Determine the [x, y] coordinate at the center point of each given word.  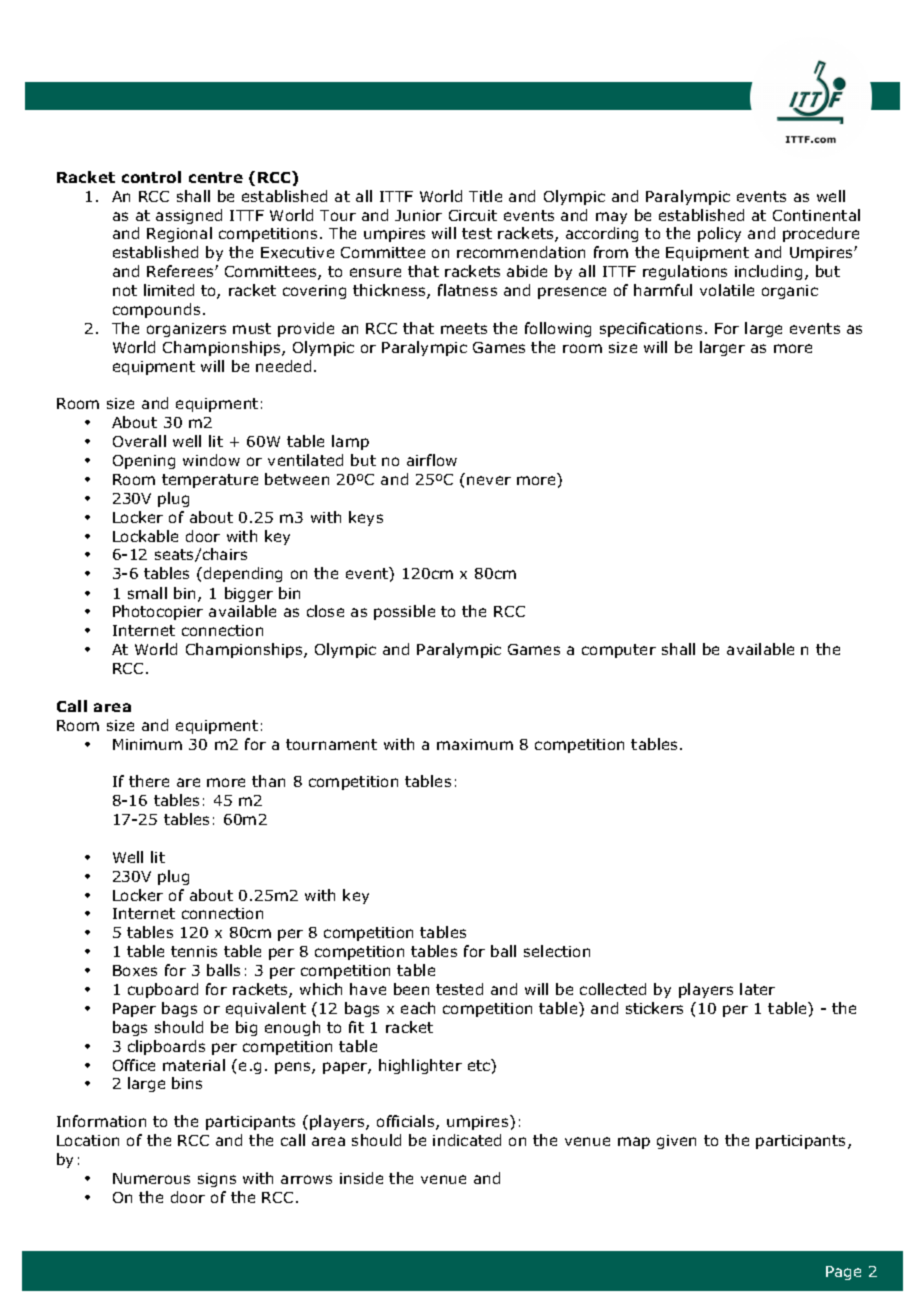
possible [404, 612]
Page [843, 1273]
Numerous [151, 1178]
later [757, 989]
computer [619, 651]
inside [361, 1178]
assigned [189, 216]
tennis [194, 951]
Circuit [473, 215]
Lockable [145, 536]
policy [719, 234]
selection [557, 951]
